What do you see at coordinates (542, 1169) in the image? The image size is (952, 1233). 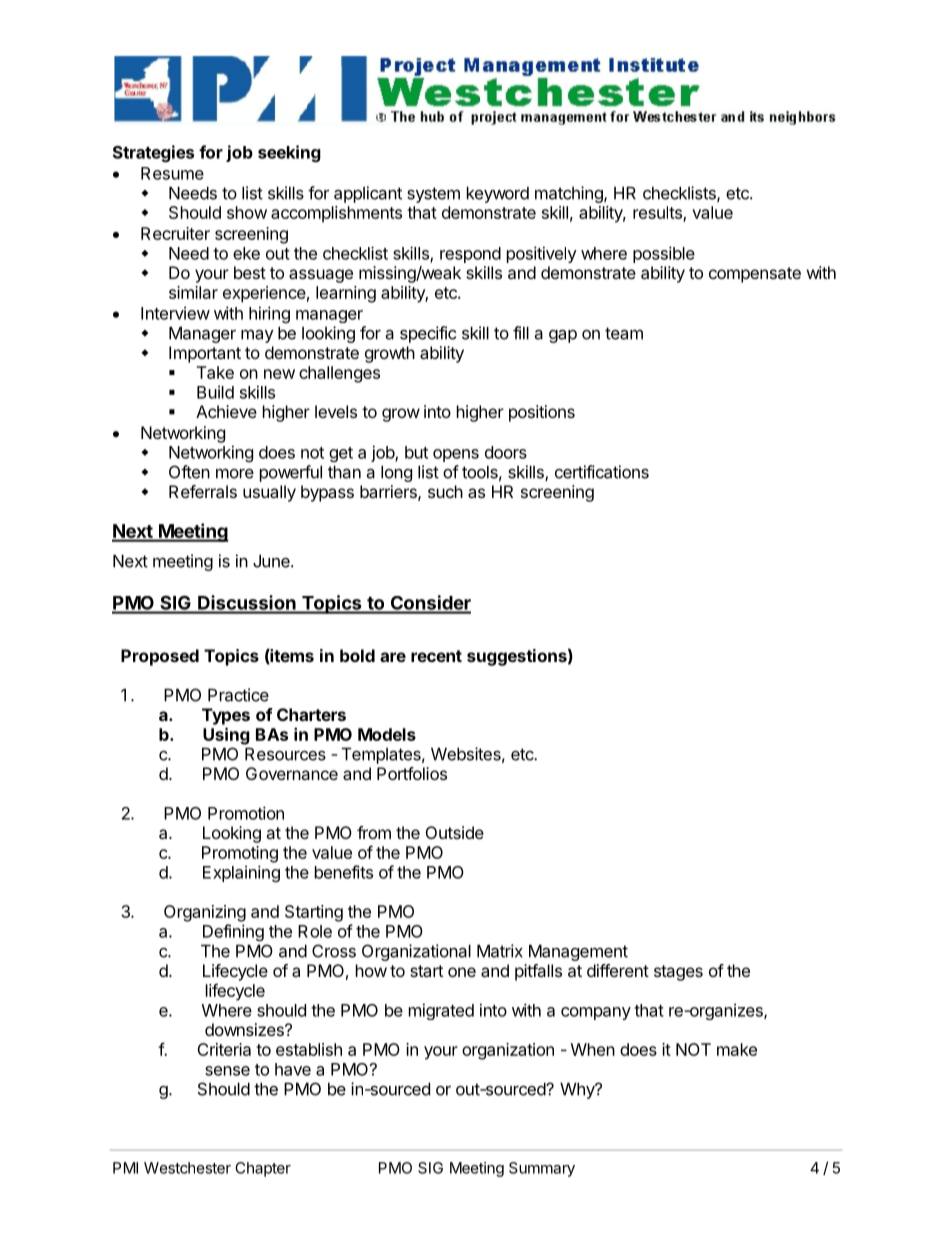 I see `Summary` at bounding box center [542, 1169].
